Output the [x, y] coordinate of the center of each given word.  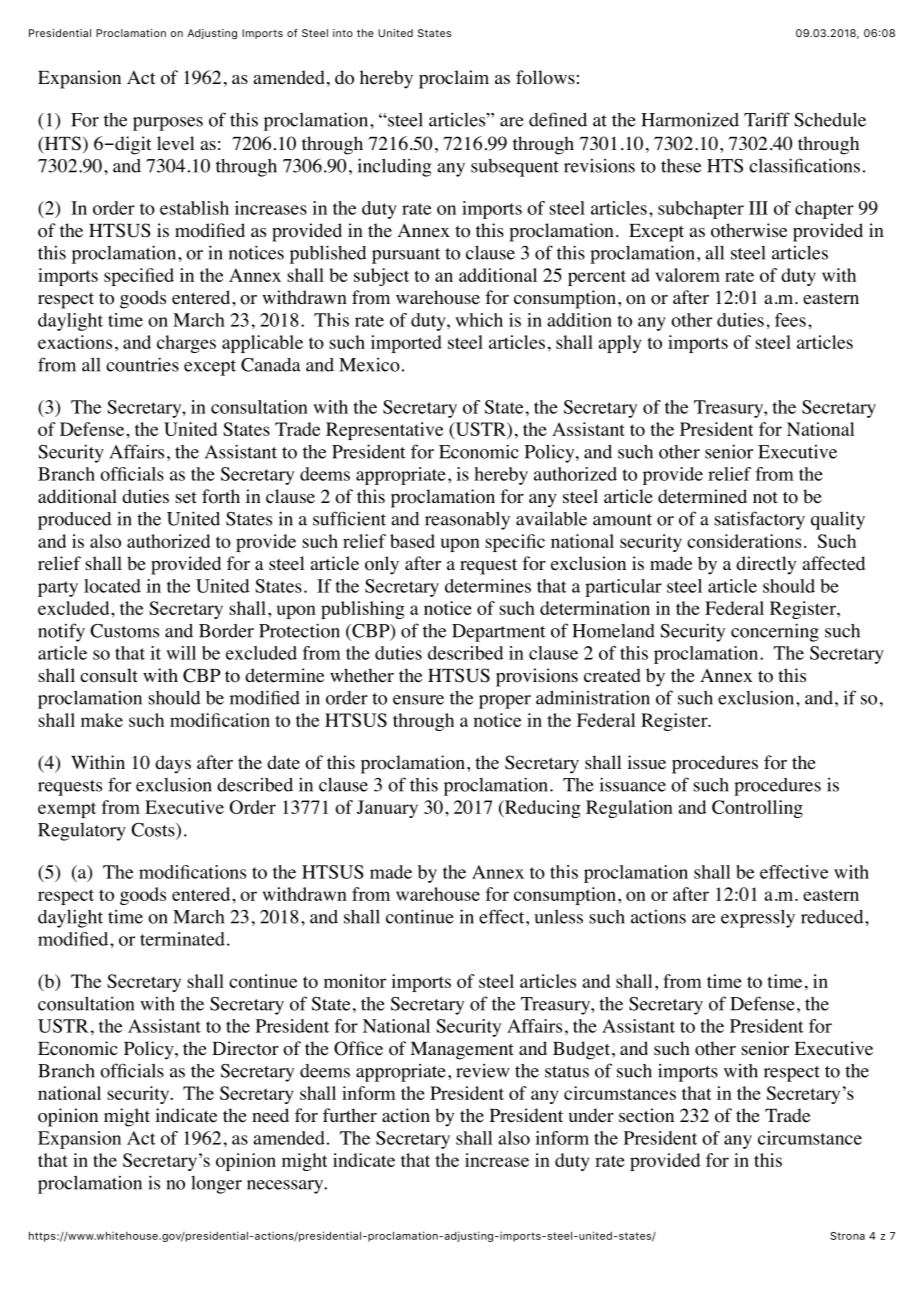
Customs [124, 631]
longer [216, 1185]
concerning [775, 632]
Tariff [767, 119]
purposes [168, 124]
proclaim [454, 79]
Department [498, 633]
